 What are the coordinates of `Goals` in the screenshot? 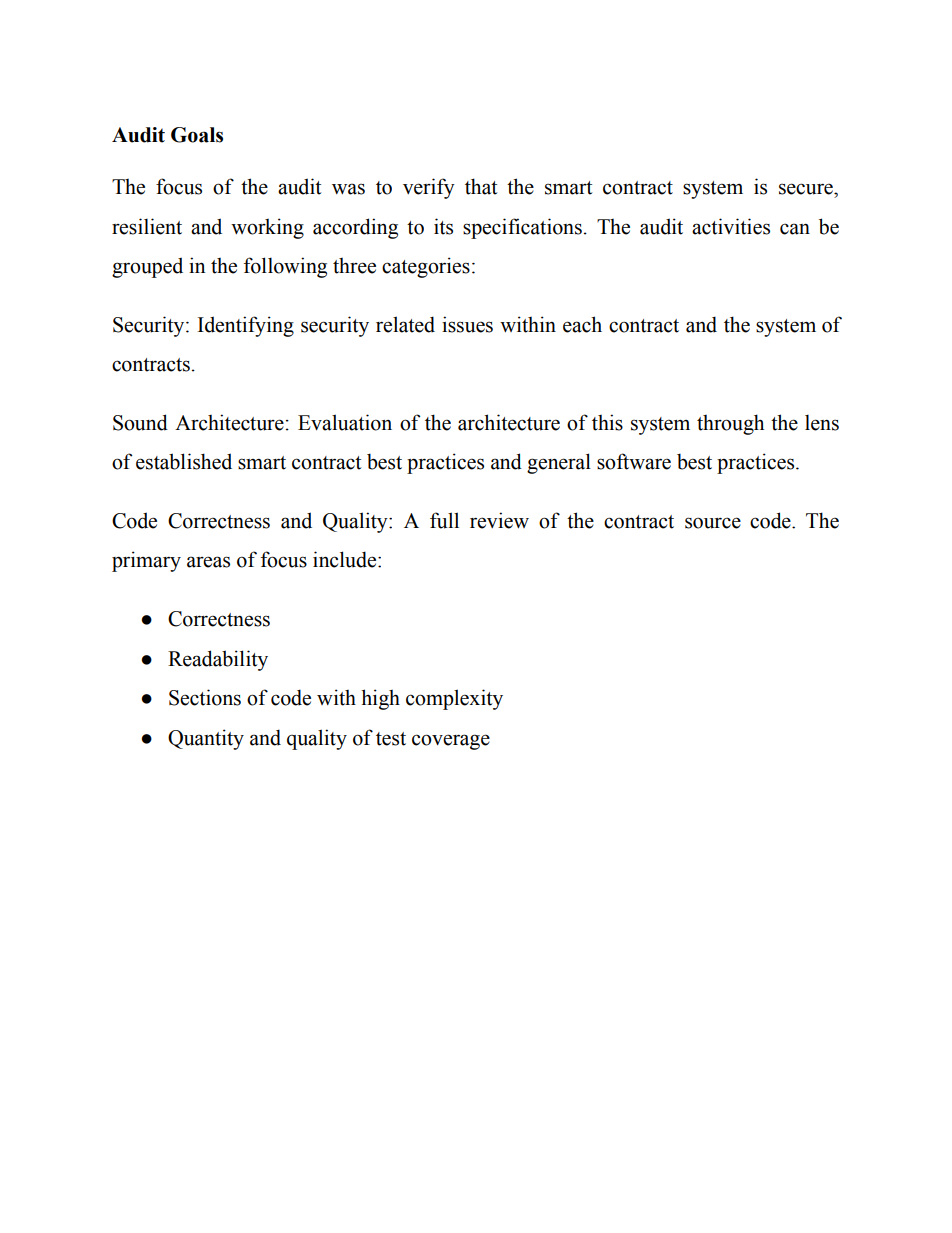 It's located at (197, 135).
